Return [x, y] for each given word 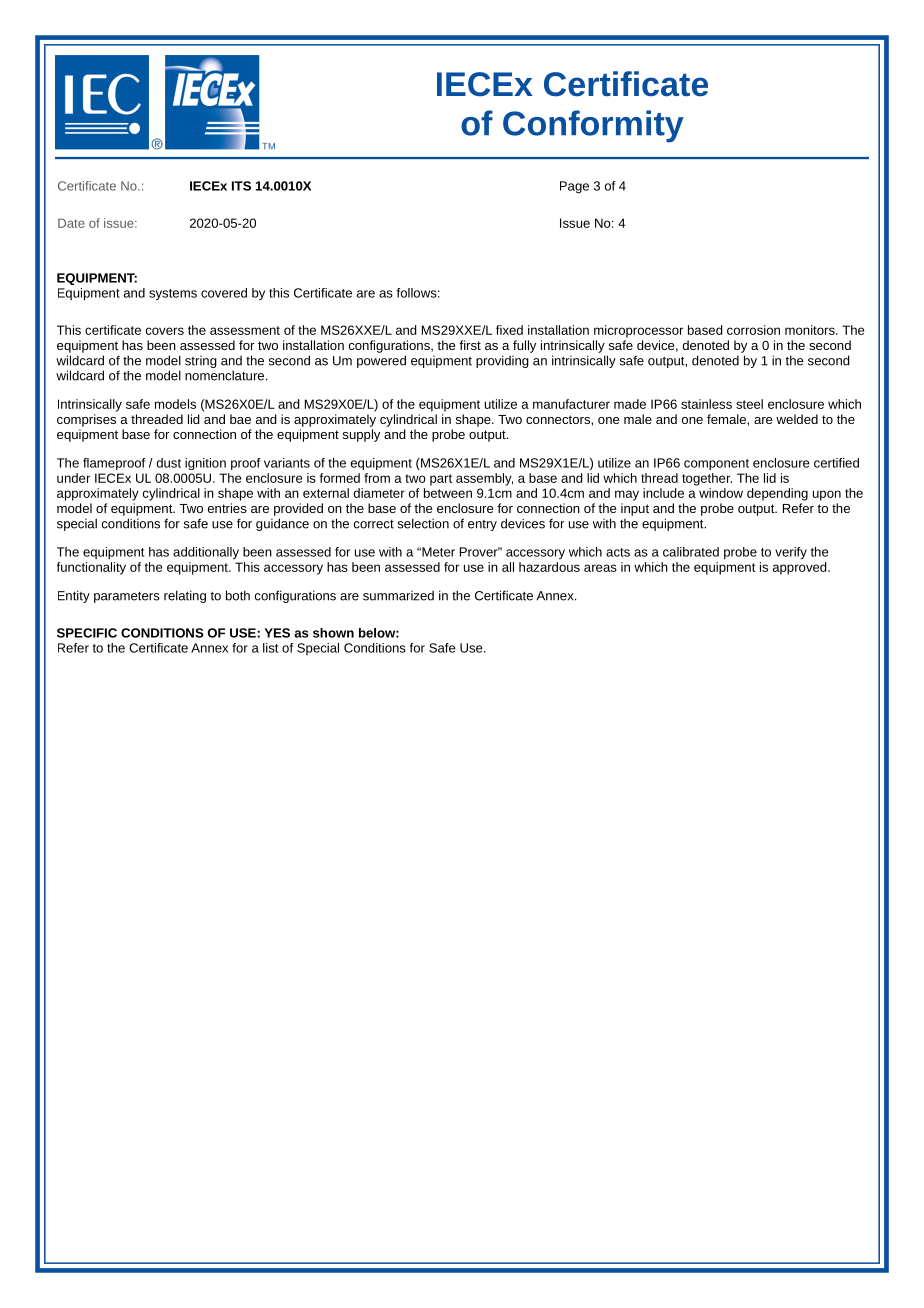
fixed [509, 330]
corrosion [753, 330]
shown [333, 633]
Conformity [593, 126]
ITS [241, 186]
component [716, 464]
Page [574, 187]
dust [169, 463]
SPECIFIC [87, 633]
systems [173, 295]
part [441, 480]
